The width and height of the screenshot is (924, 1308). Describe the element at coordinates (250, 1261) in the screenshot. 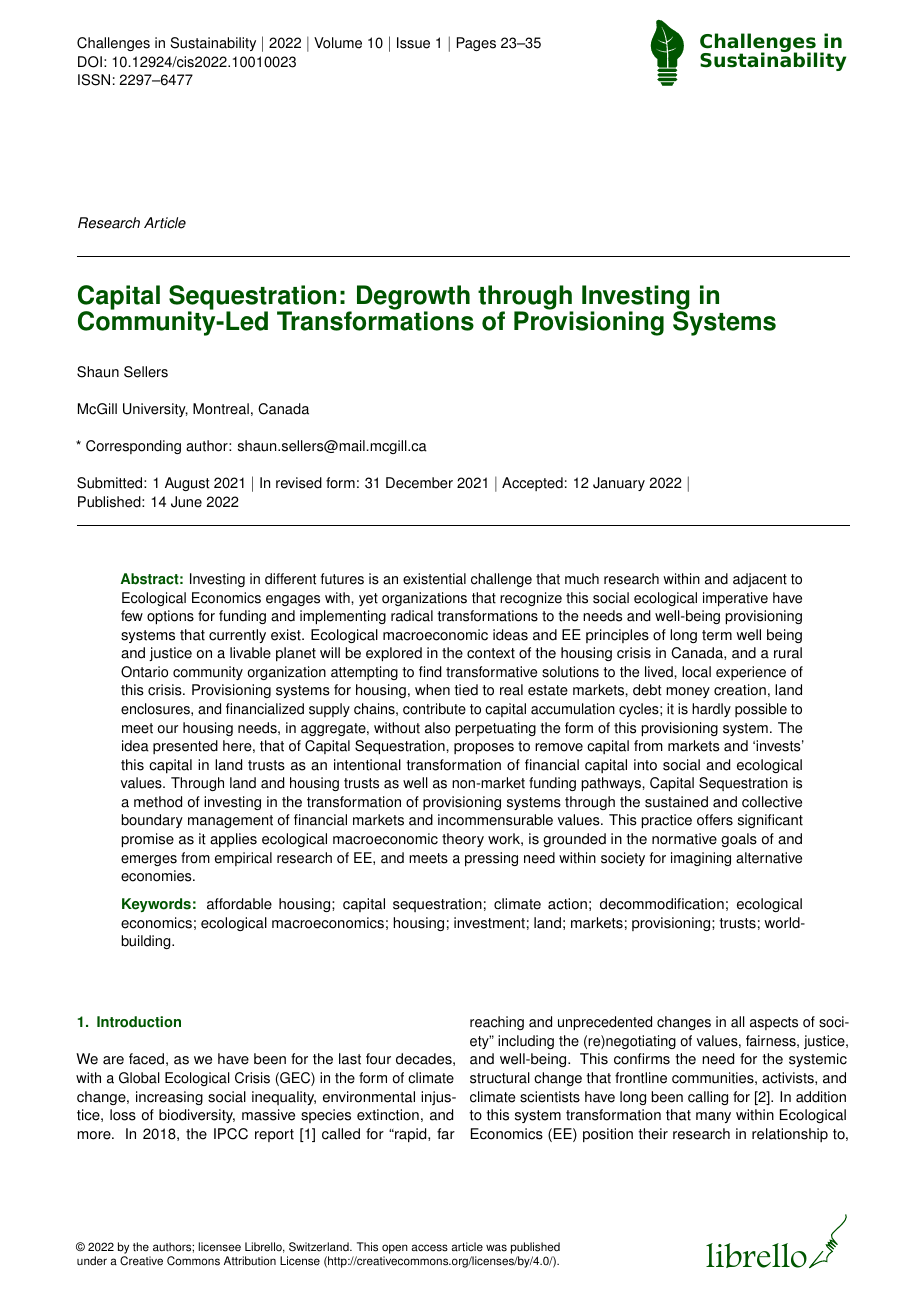

I see `Attribution` at that location.
